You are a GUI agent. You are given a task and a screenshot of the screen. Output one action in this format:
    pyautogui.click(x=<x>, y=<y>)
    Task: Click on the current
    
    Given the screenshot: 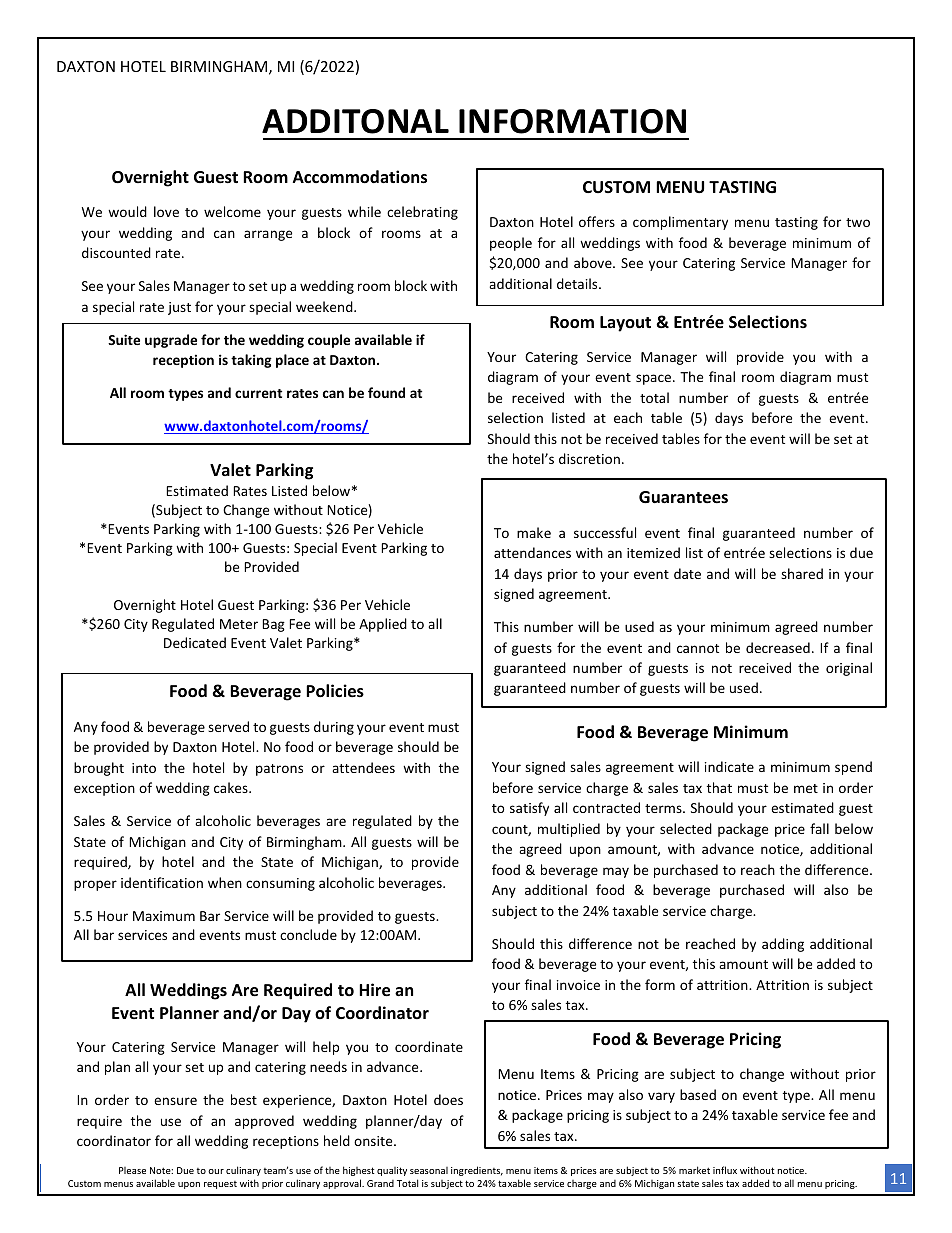 What is the action you would take?
    pyautogui.click(x=258, y=393)
